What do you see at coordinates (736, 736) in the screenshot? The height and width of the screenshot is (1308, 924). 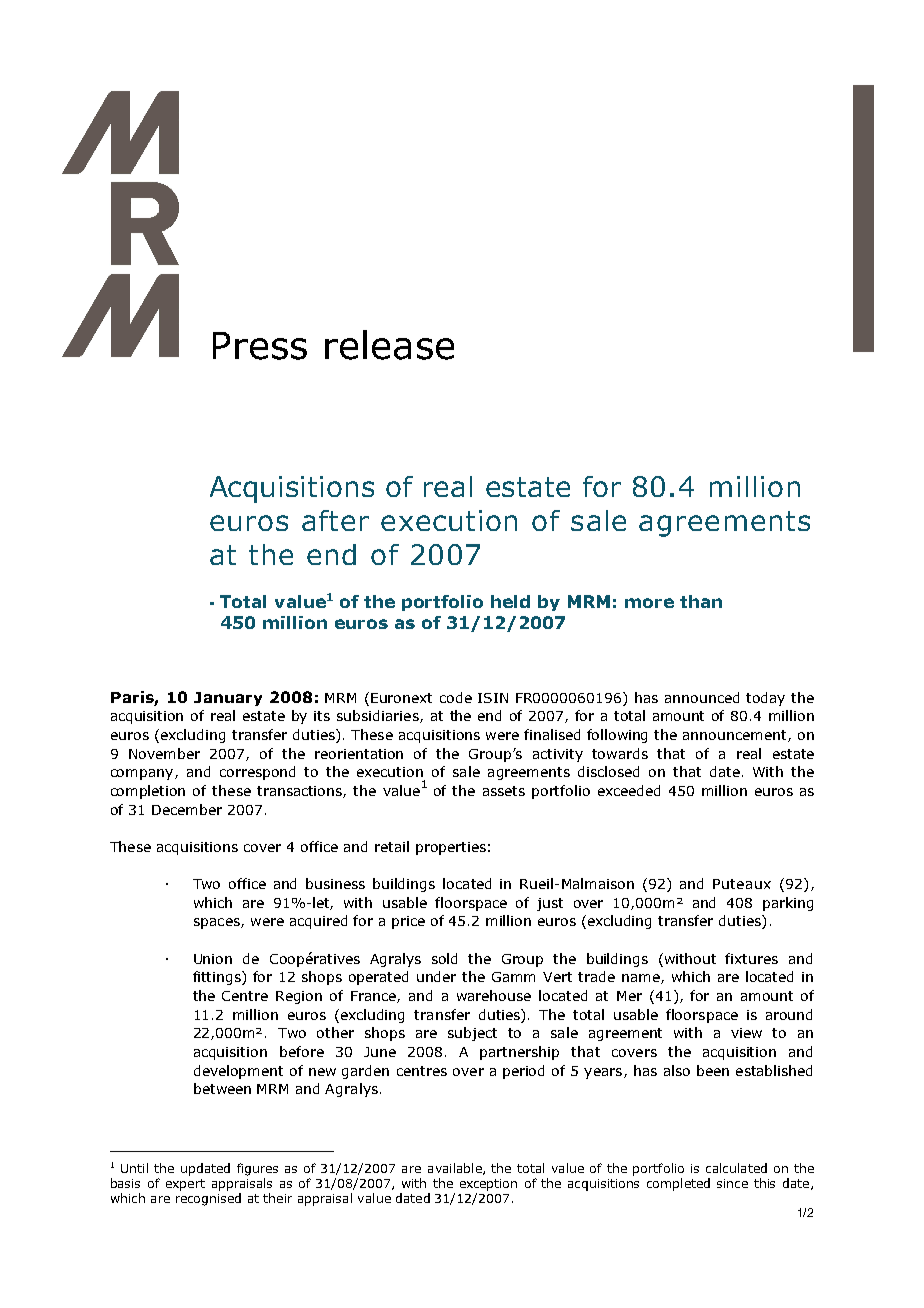 I see `announcement` at bounding box center [736, 736].
